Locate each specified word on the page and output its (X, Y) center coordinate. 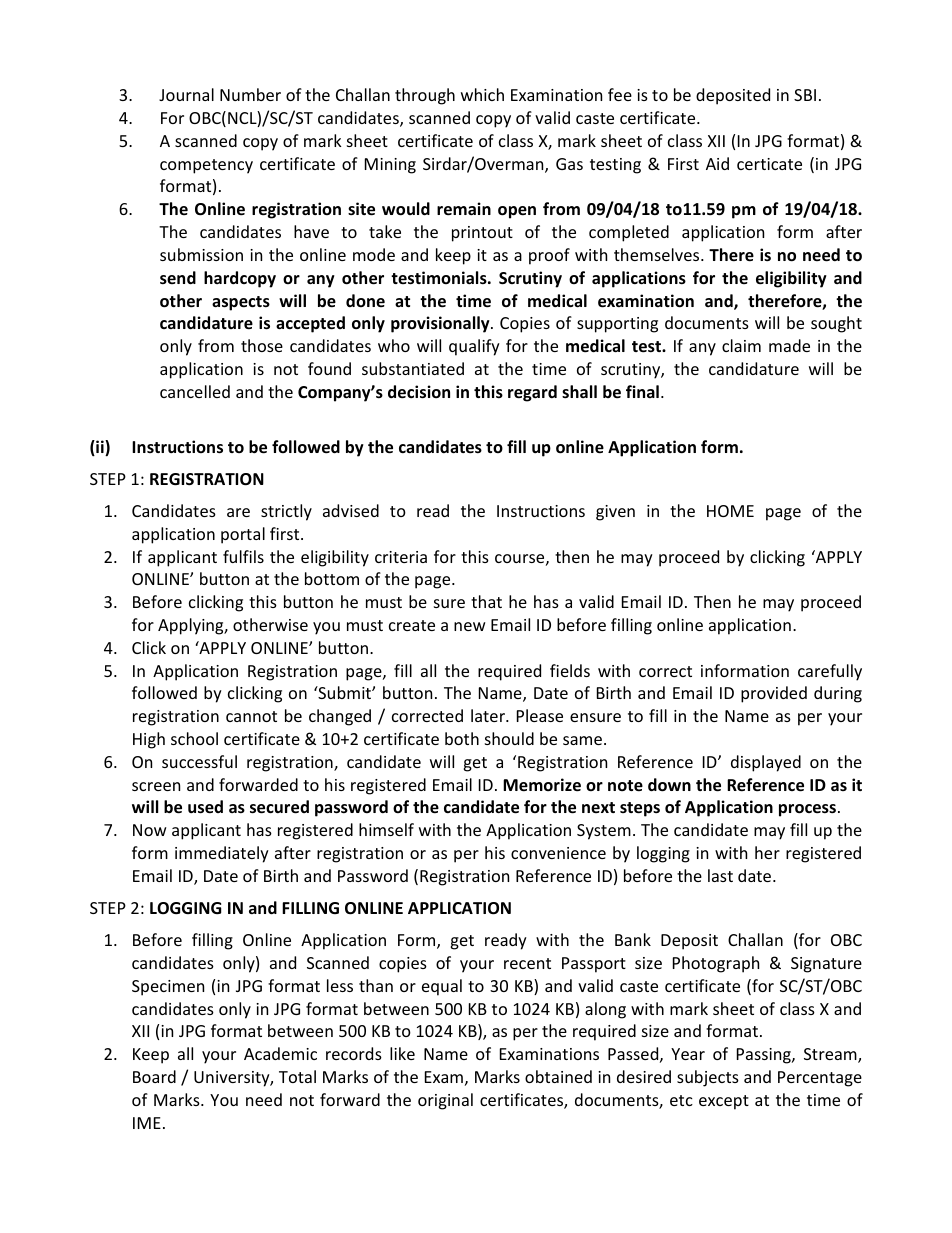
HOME (730, 511)
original (445, 1101)
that (486, 601)
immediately (222, 854)
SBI (805, 95)
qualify (474, 347)
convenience (558, 853)
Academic (280, 1053)
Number (250, 94)
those (262, 345)
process (809, 810)
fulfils (243, 556)
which (482, 94)
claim (741, 345)
